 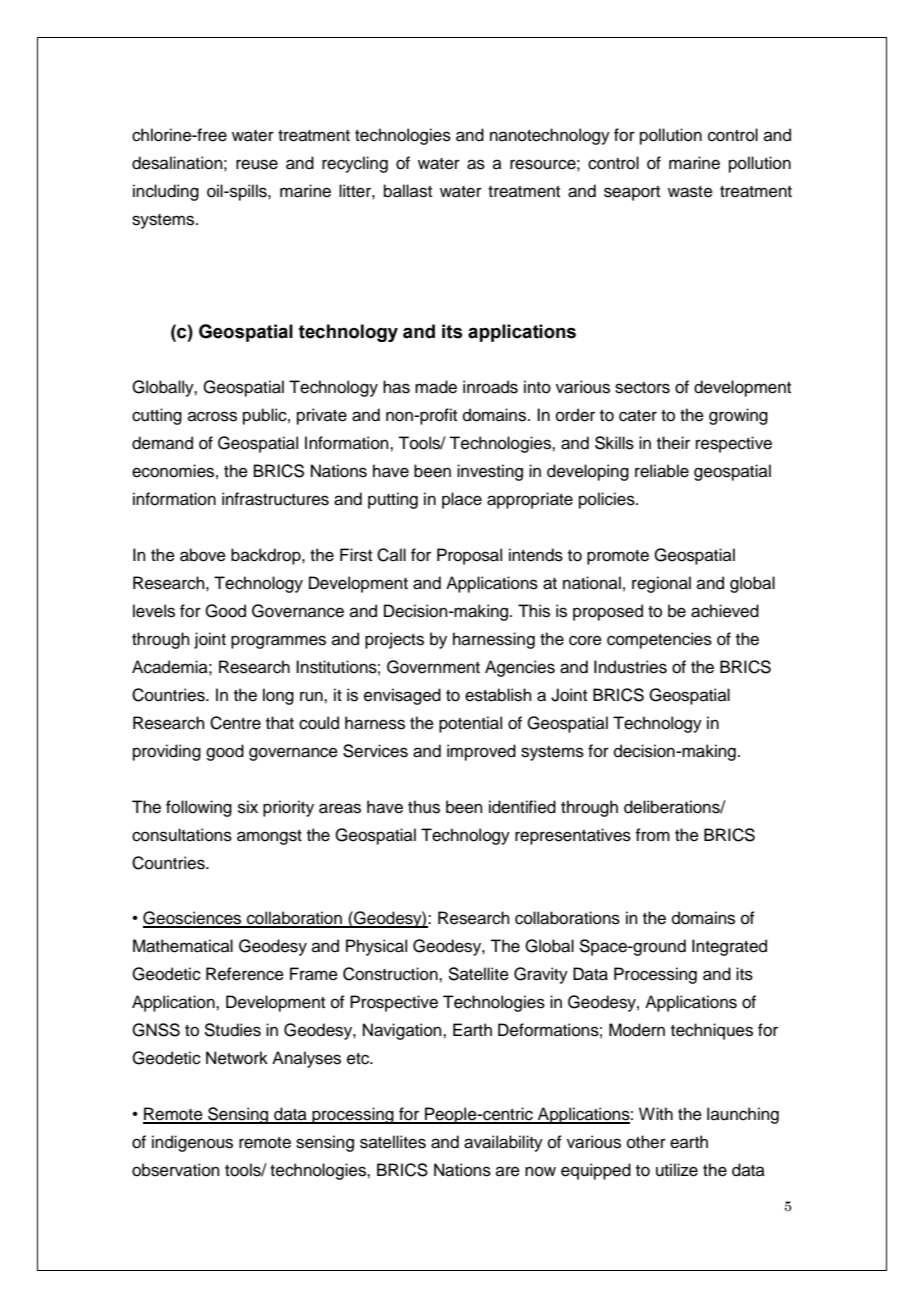 What do you see at coordinates (376, 947) in the document?
I see `Physical` at bounding box center [376, 947].
